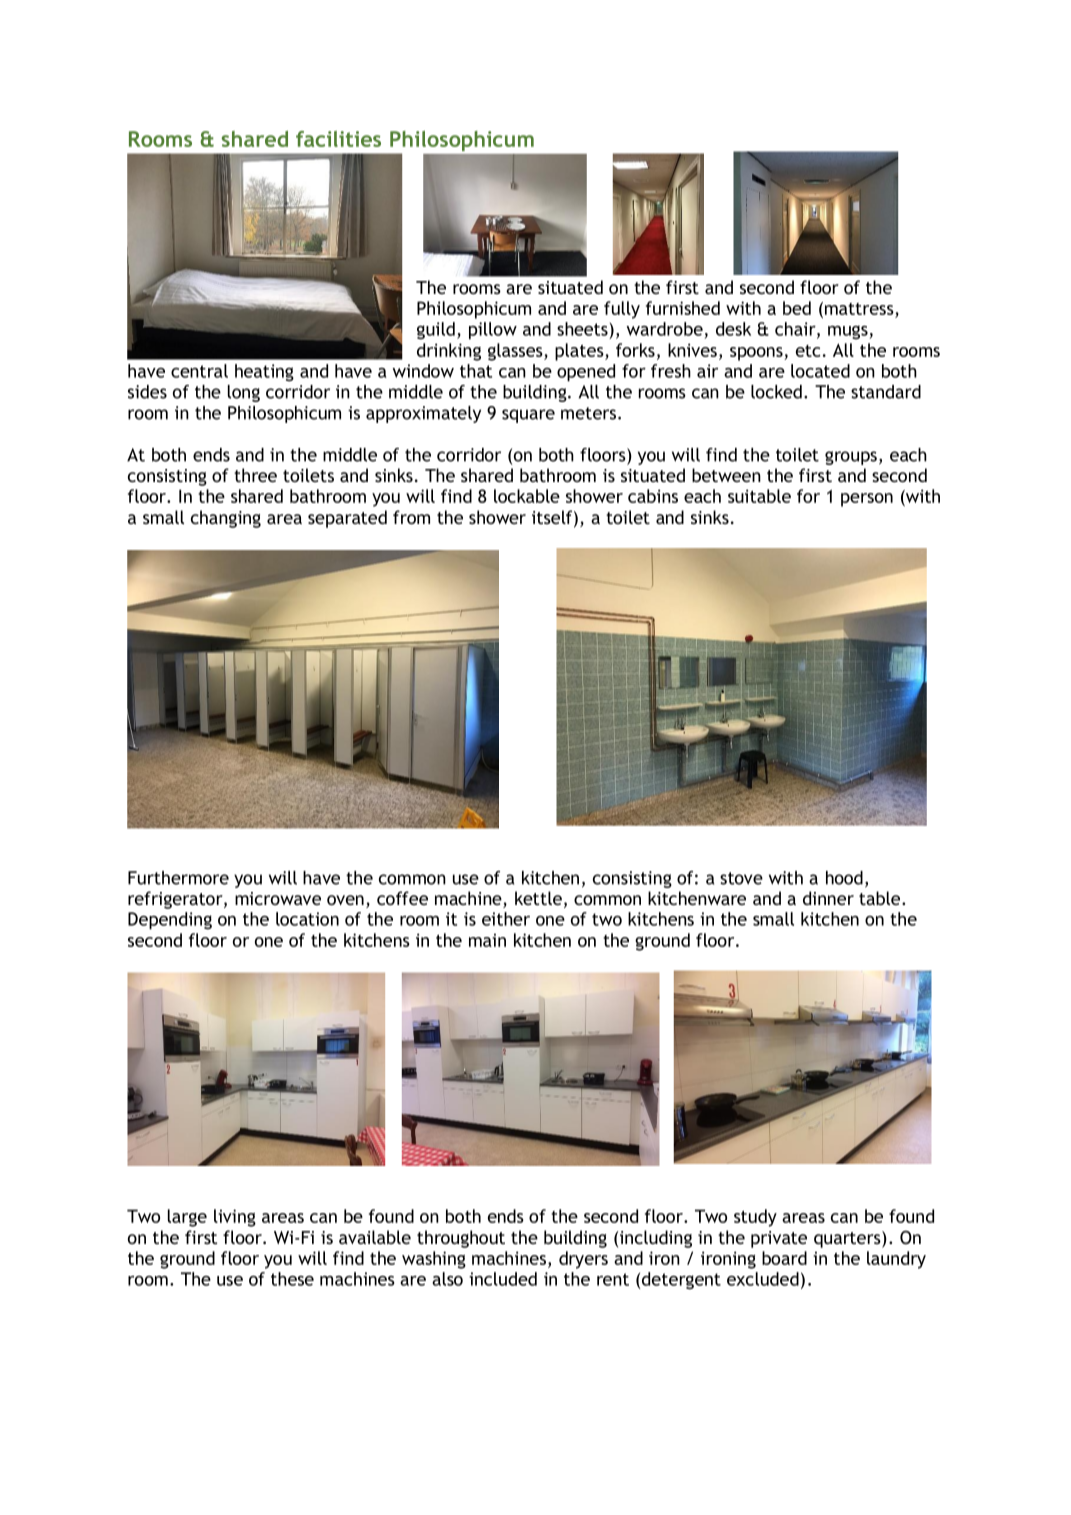 This image has height=1515, width=1071. Describe the element at coordinates (178, 878) in the image. I see `Furthermore` at that location.
